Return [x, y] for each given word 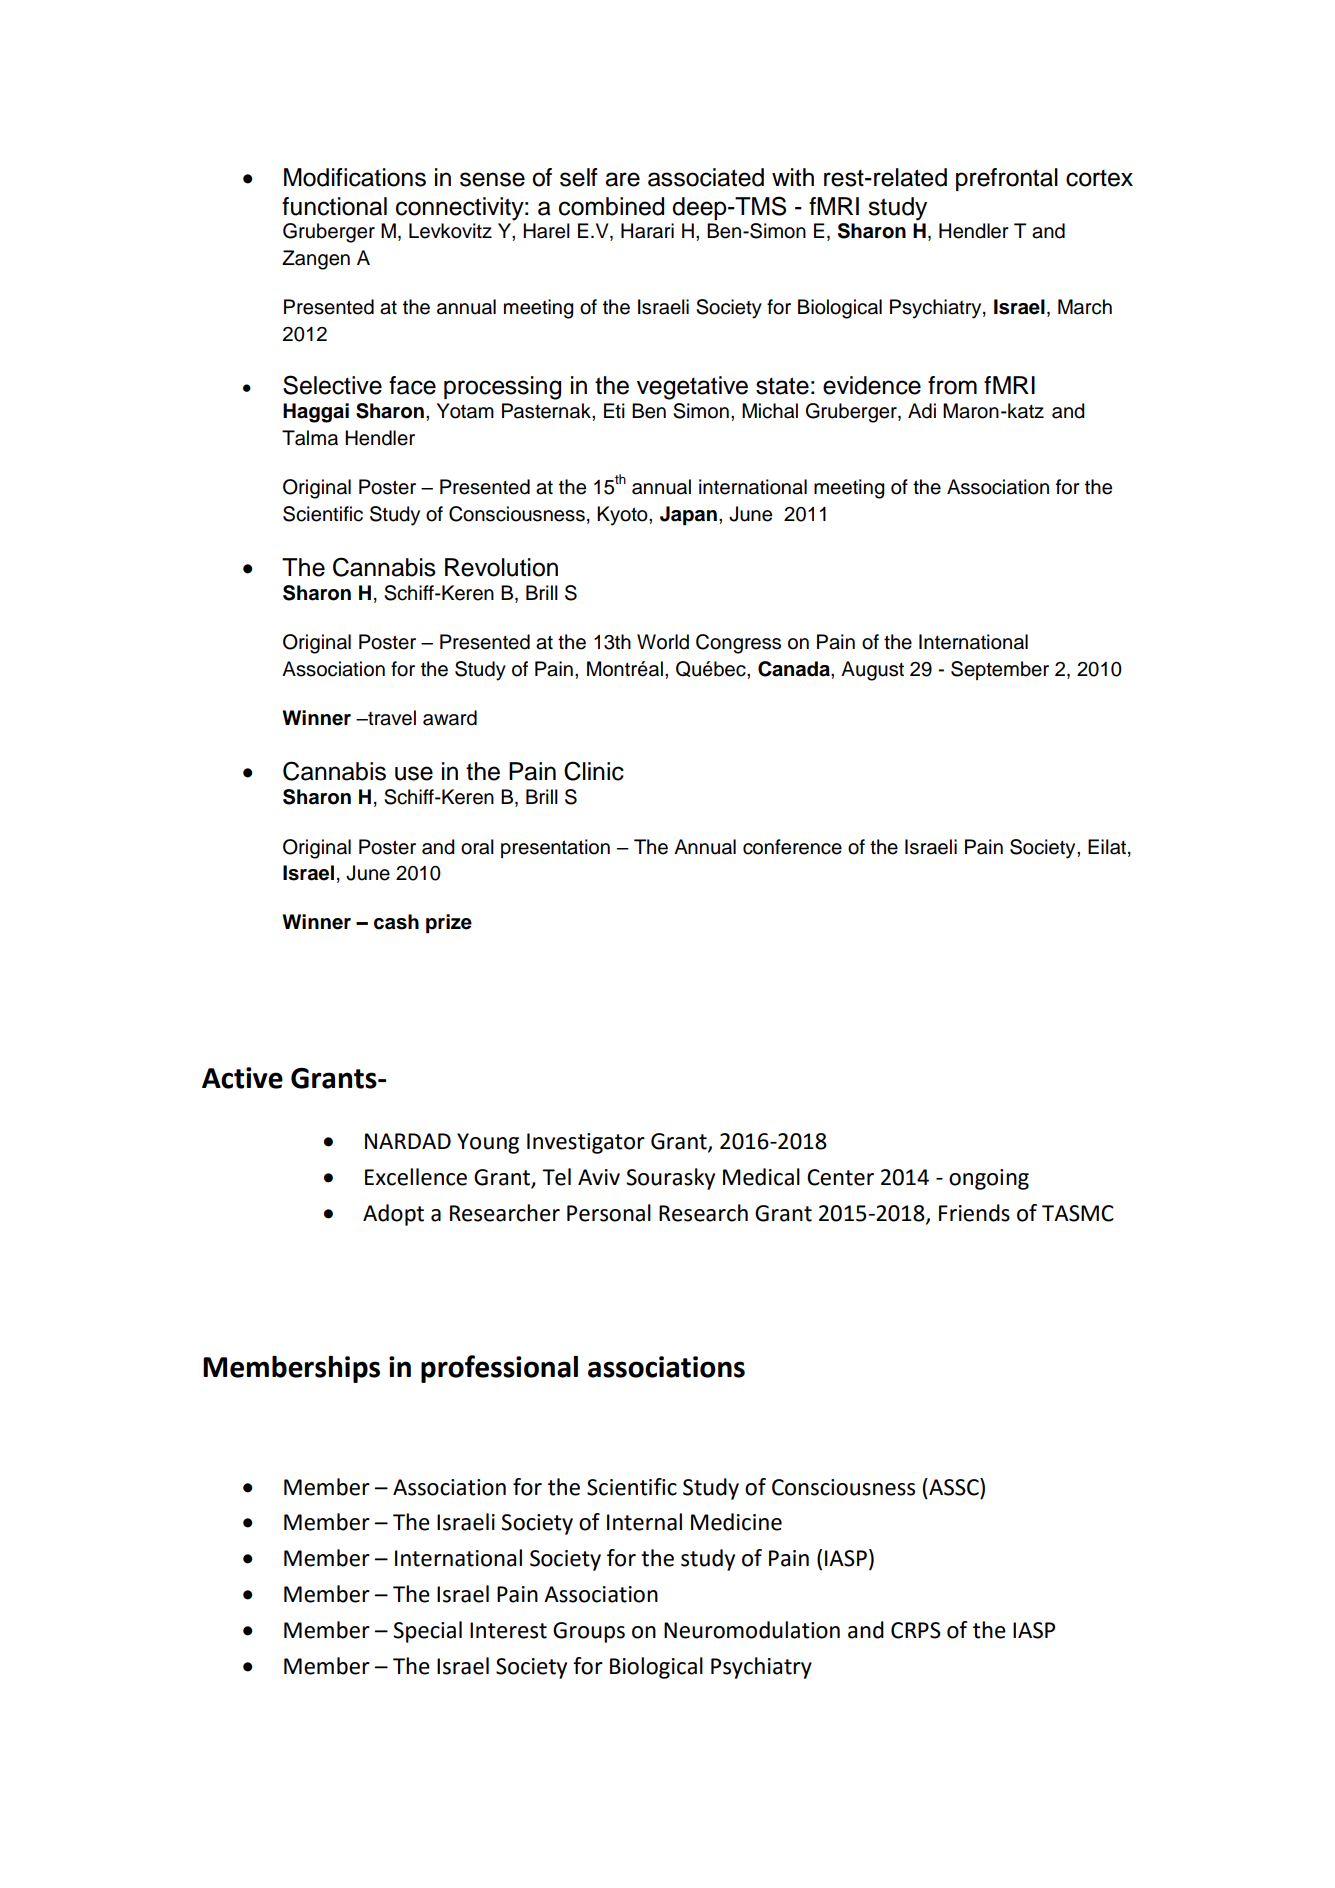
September [1000, 670]
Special [427, 1632]
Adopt [393, 1215]
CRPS [916, 1630]
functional [334, 206]
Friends [974, 1213]
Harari [647, 231]
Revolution [501, 567]
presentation [555, 848]
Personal [609, 1213]
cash [396, 922]
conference [792, 847]
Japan [688, 516]
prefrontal [1007, 179]
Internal [644, 1522]
